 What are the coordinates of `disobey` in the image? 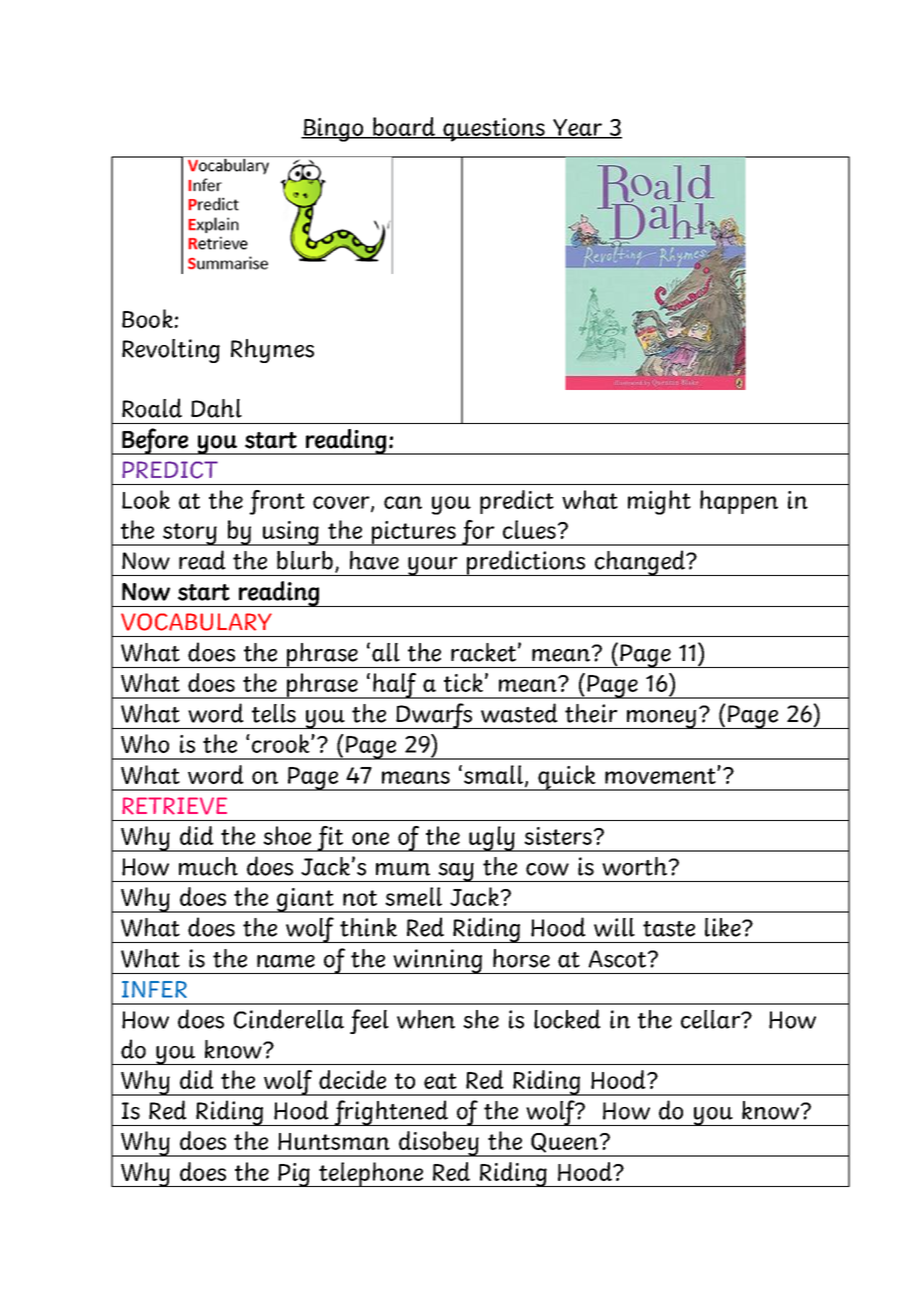 It's located at (439, 1144).
